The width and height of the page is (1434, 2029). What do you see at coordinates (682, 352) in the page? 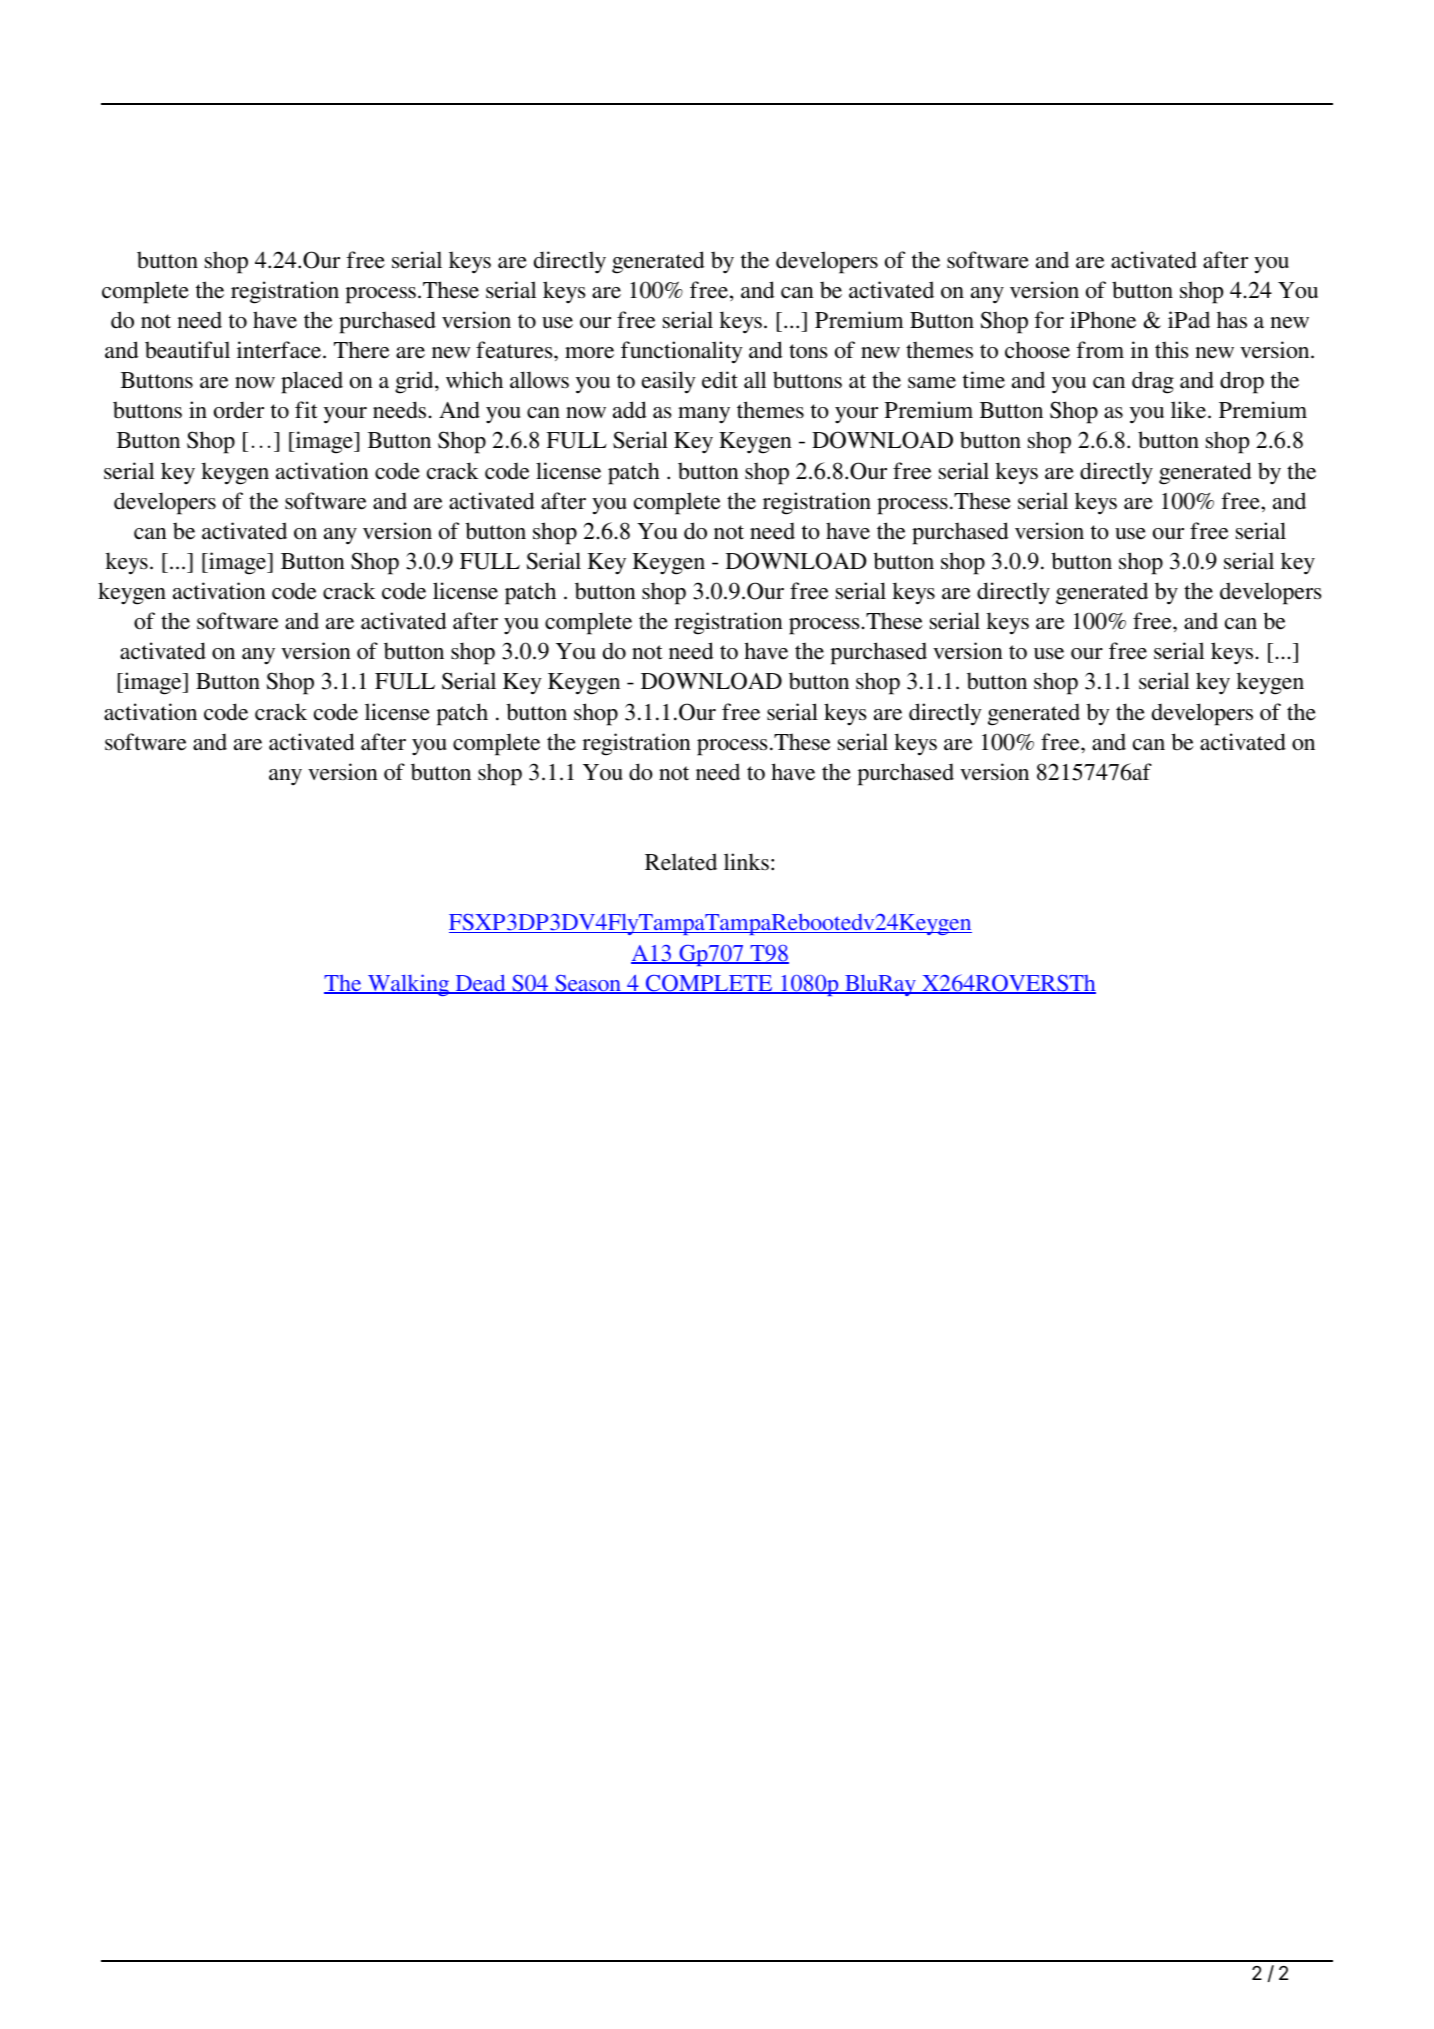
I see `functionality` at bounding box center [682, 352].
